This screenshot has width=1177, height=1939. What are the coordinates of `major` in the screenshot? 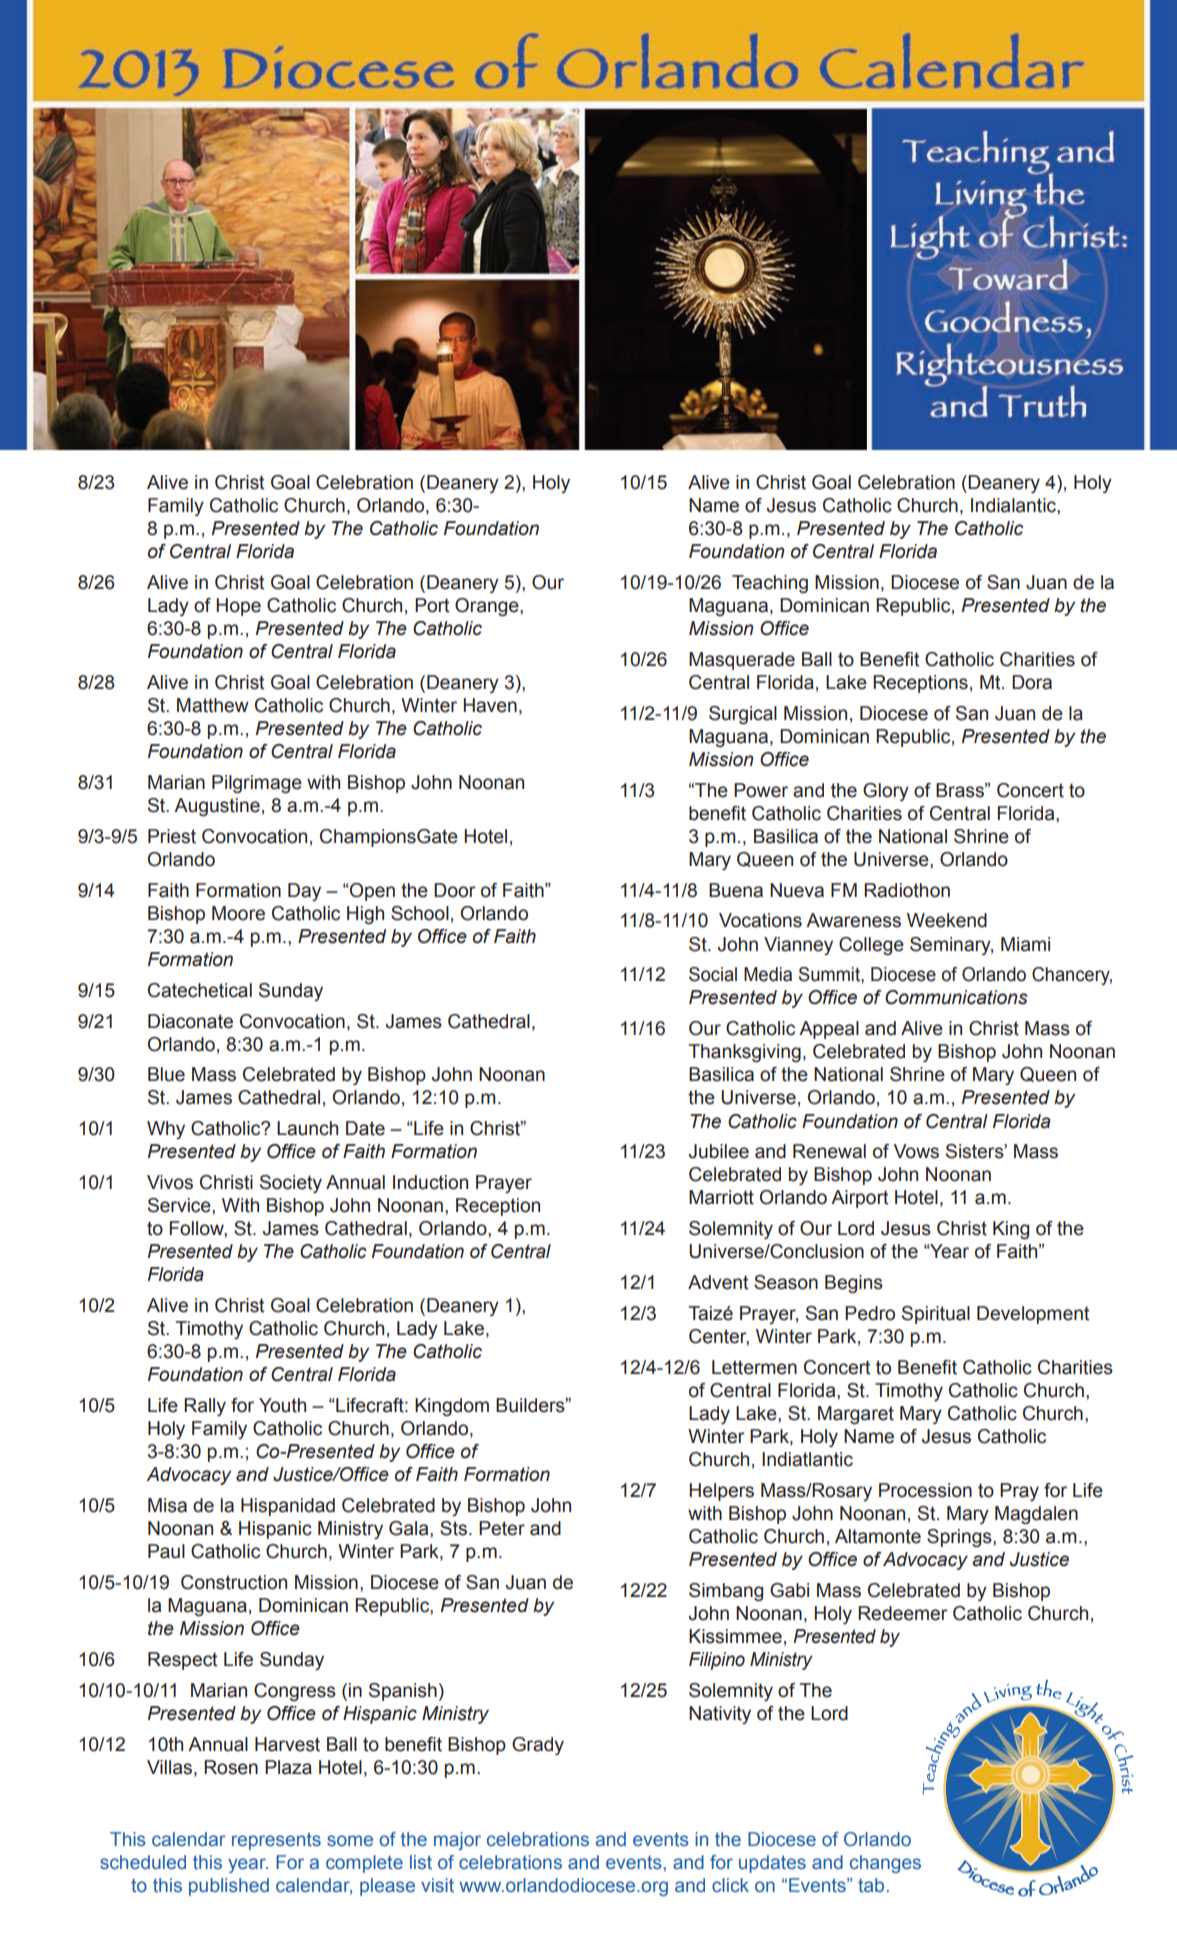 It's located at (457, 1841).
